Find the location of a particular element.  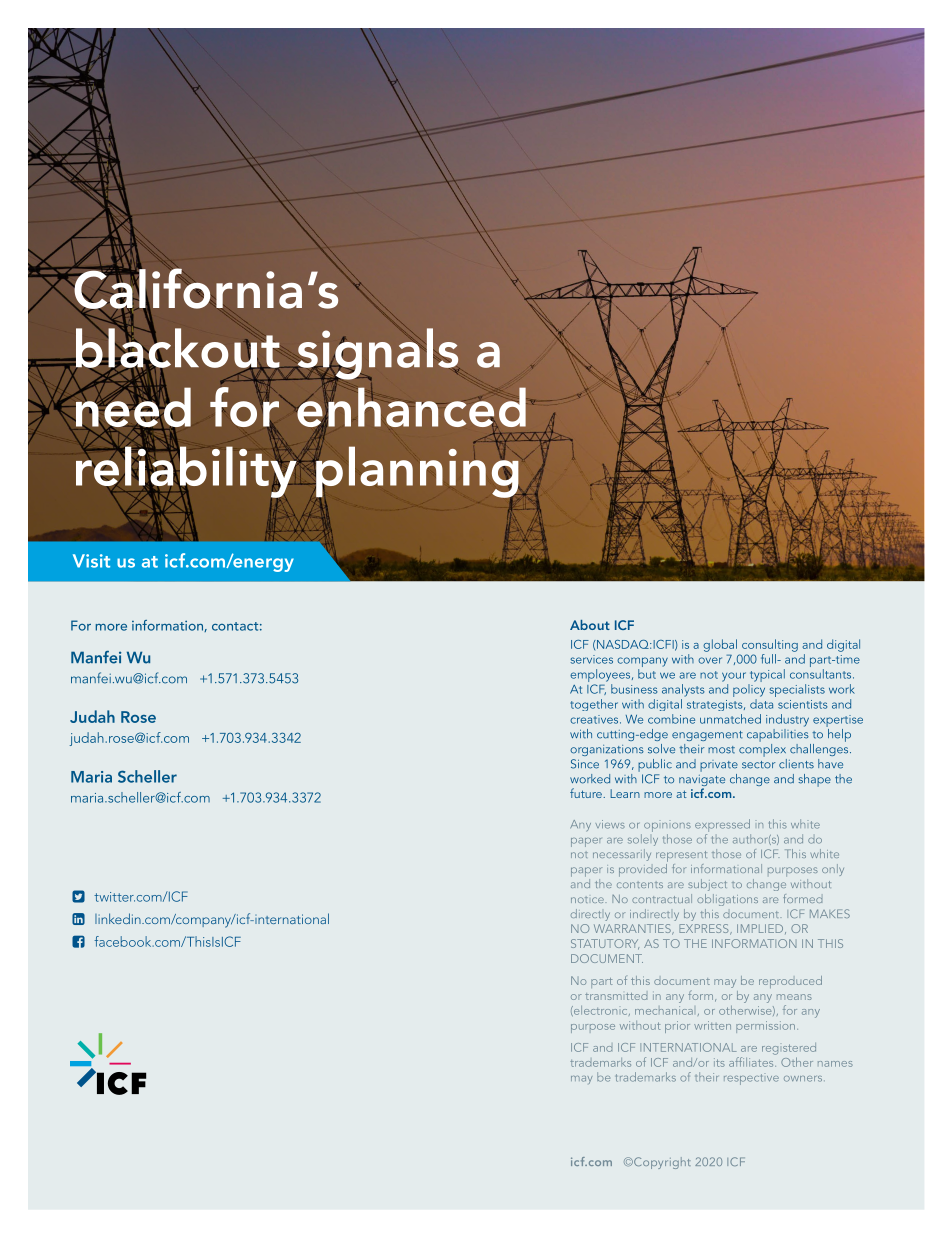

views is located at coordinates (610, 824).
